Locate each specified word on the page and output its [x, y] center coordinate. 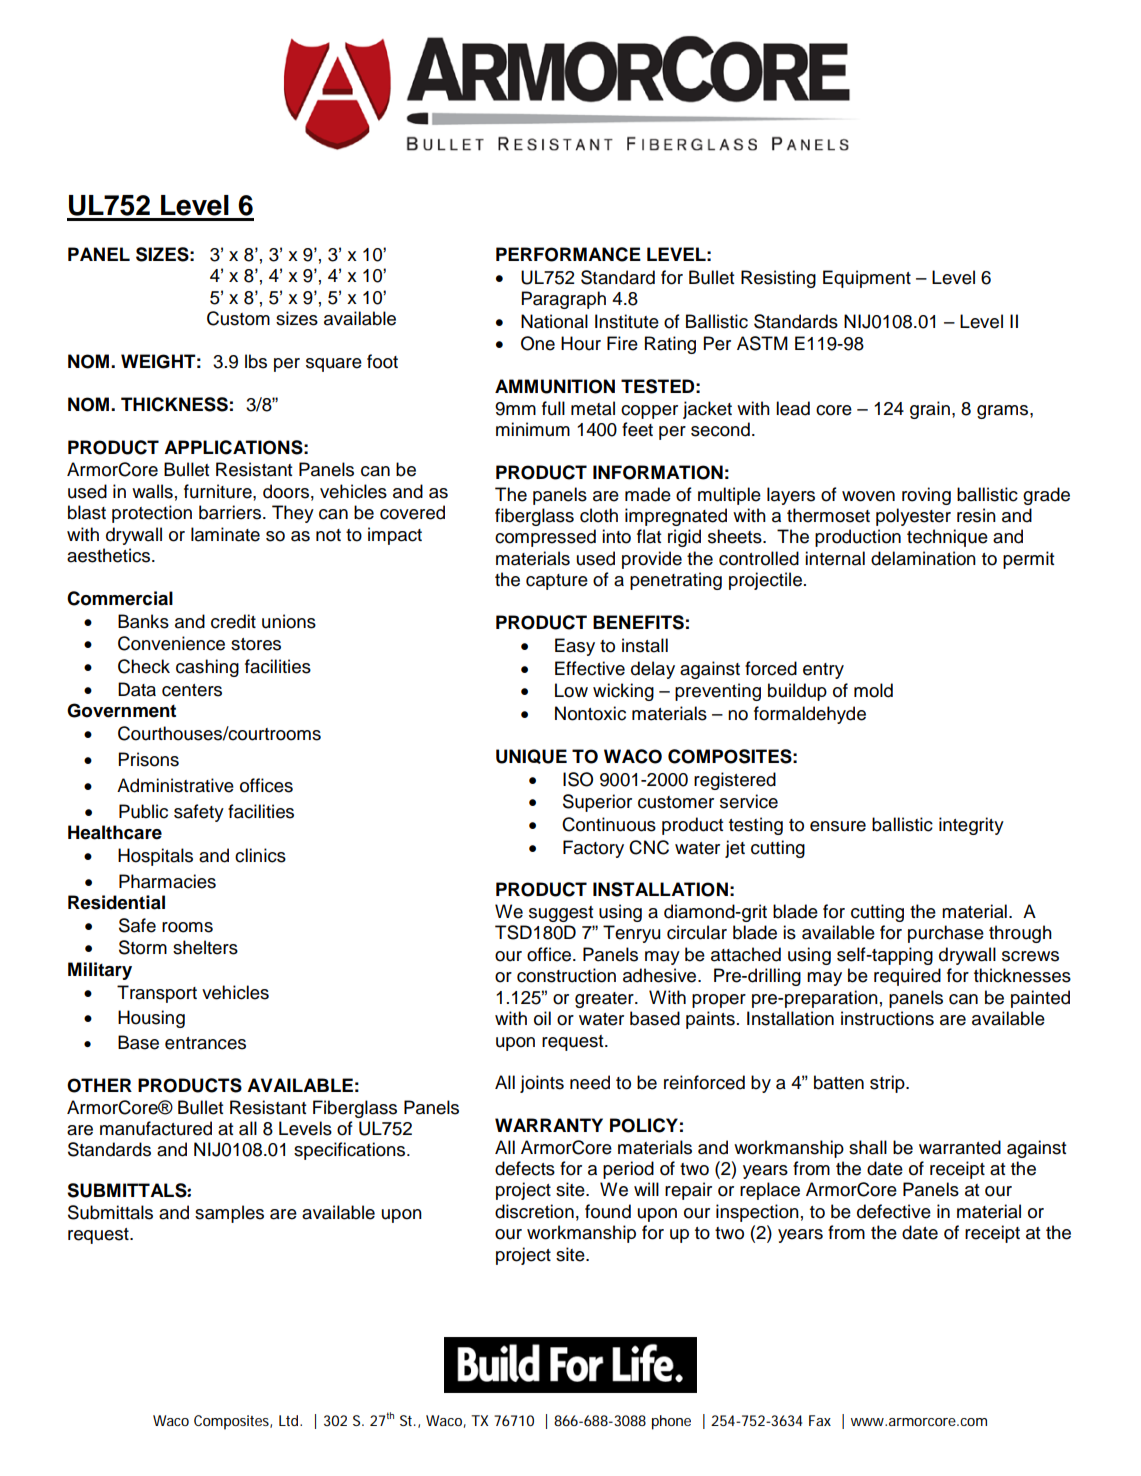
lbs [256, 361]
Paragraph [564, 300]
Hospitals [155, 857]
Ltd [288, 1420]
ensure [838, 826]
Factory [593, 849]
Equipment [867, 279]
